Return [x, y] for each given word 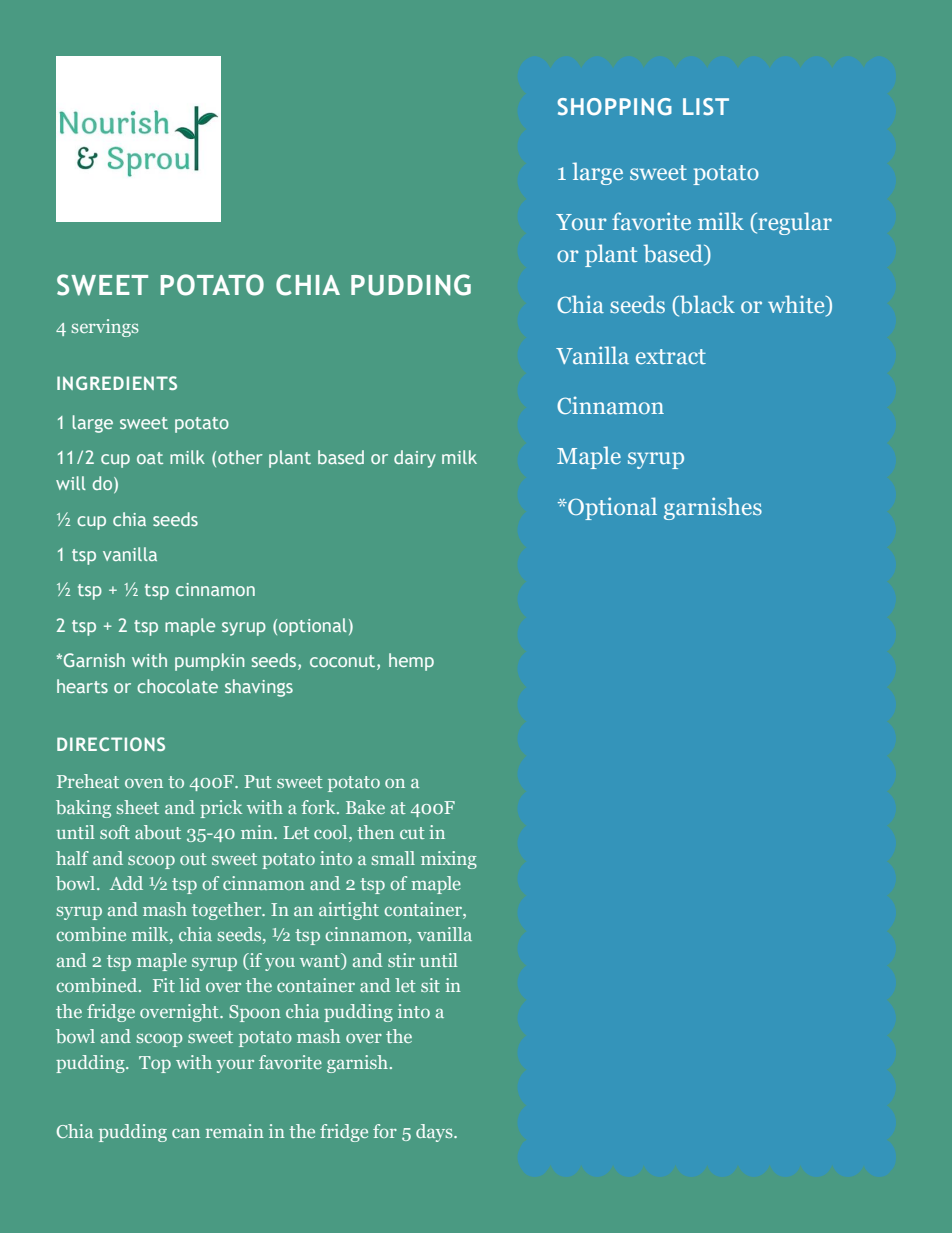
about [158, 832]
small [393, 858]
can [186, 1133]
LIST [706, 106]
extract [671, 356]
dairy [415, 459]
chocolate [177, 686]
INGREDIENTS [117, 383]
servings [105, 328]
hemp [411, 662]
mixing [449, 860]
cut [412, 833]
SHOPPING [614, 106]
